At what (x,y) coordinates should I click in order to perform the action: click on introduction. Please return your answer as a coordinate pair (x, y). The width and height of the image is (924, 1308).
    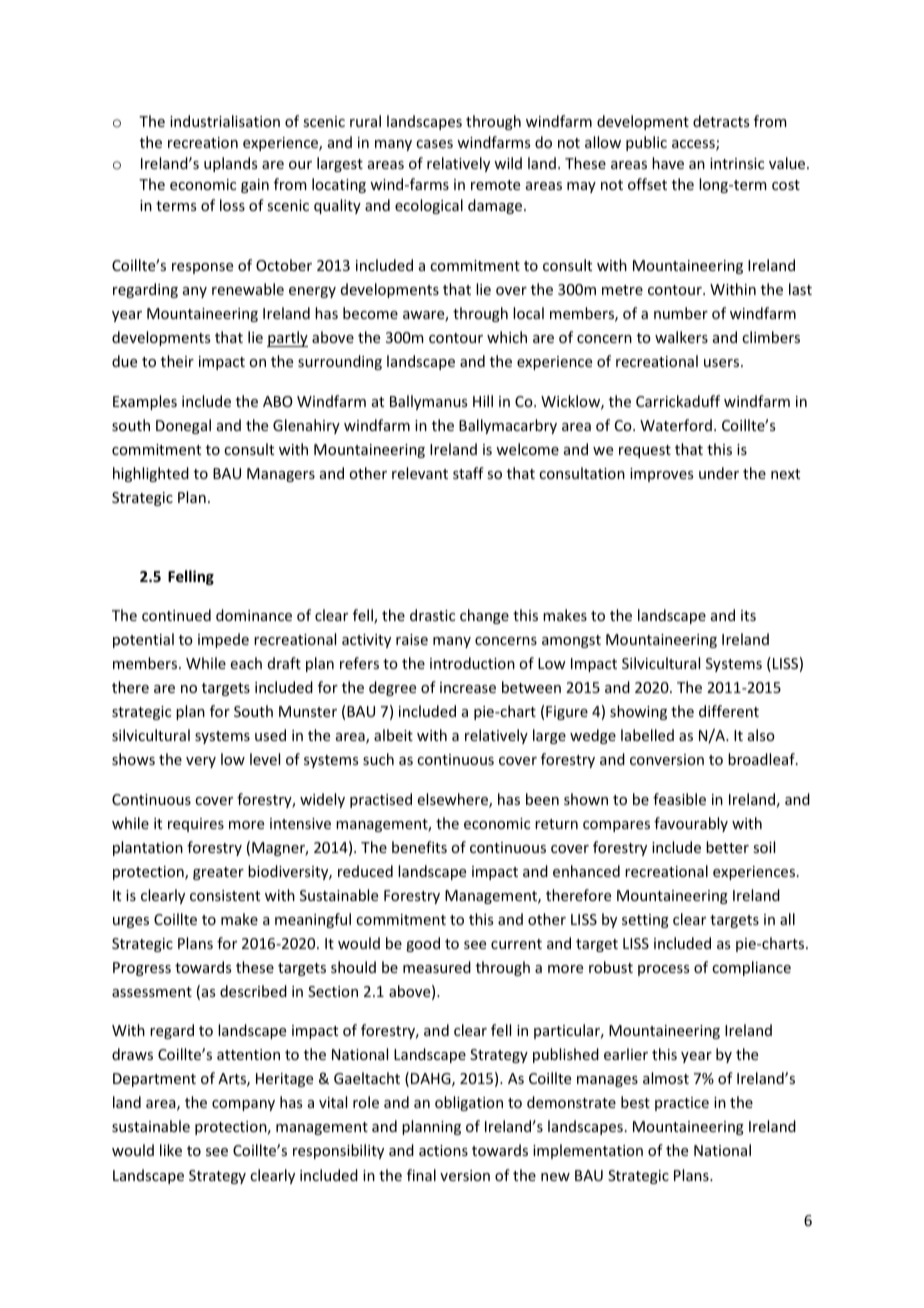
    Looking at the image, I should click on (472, 663).
